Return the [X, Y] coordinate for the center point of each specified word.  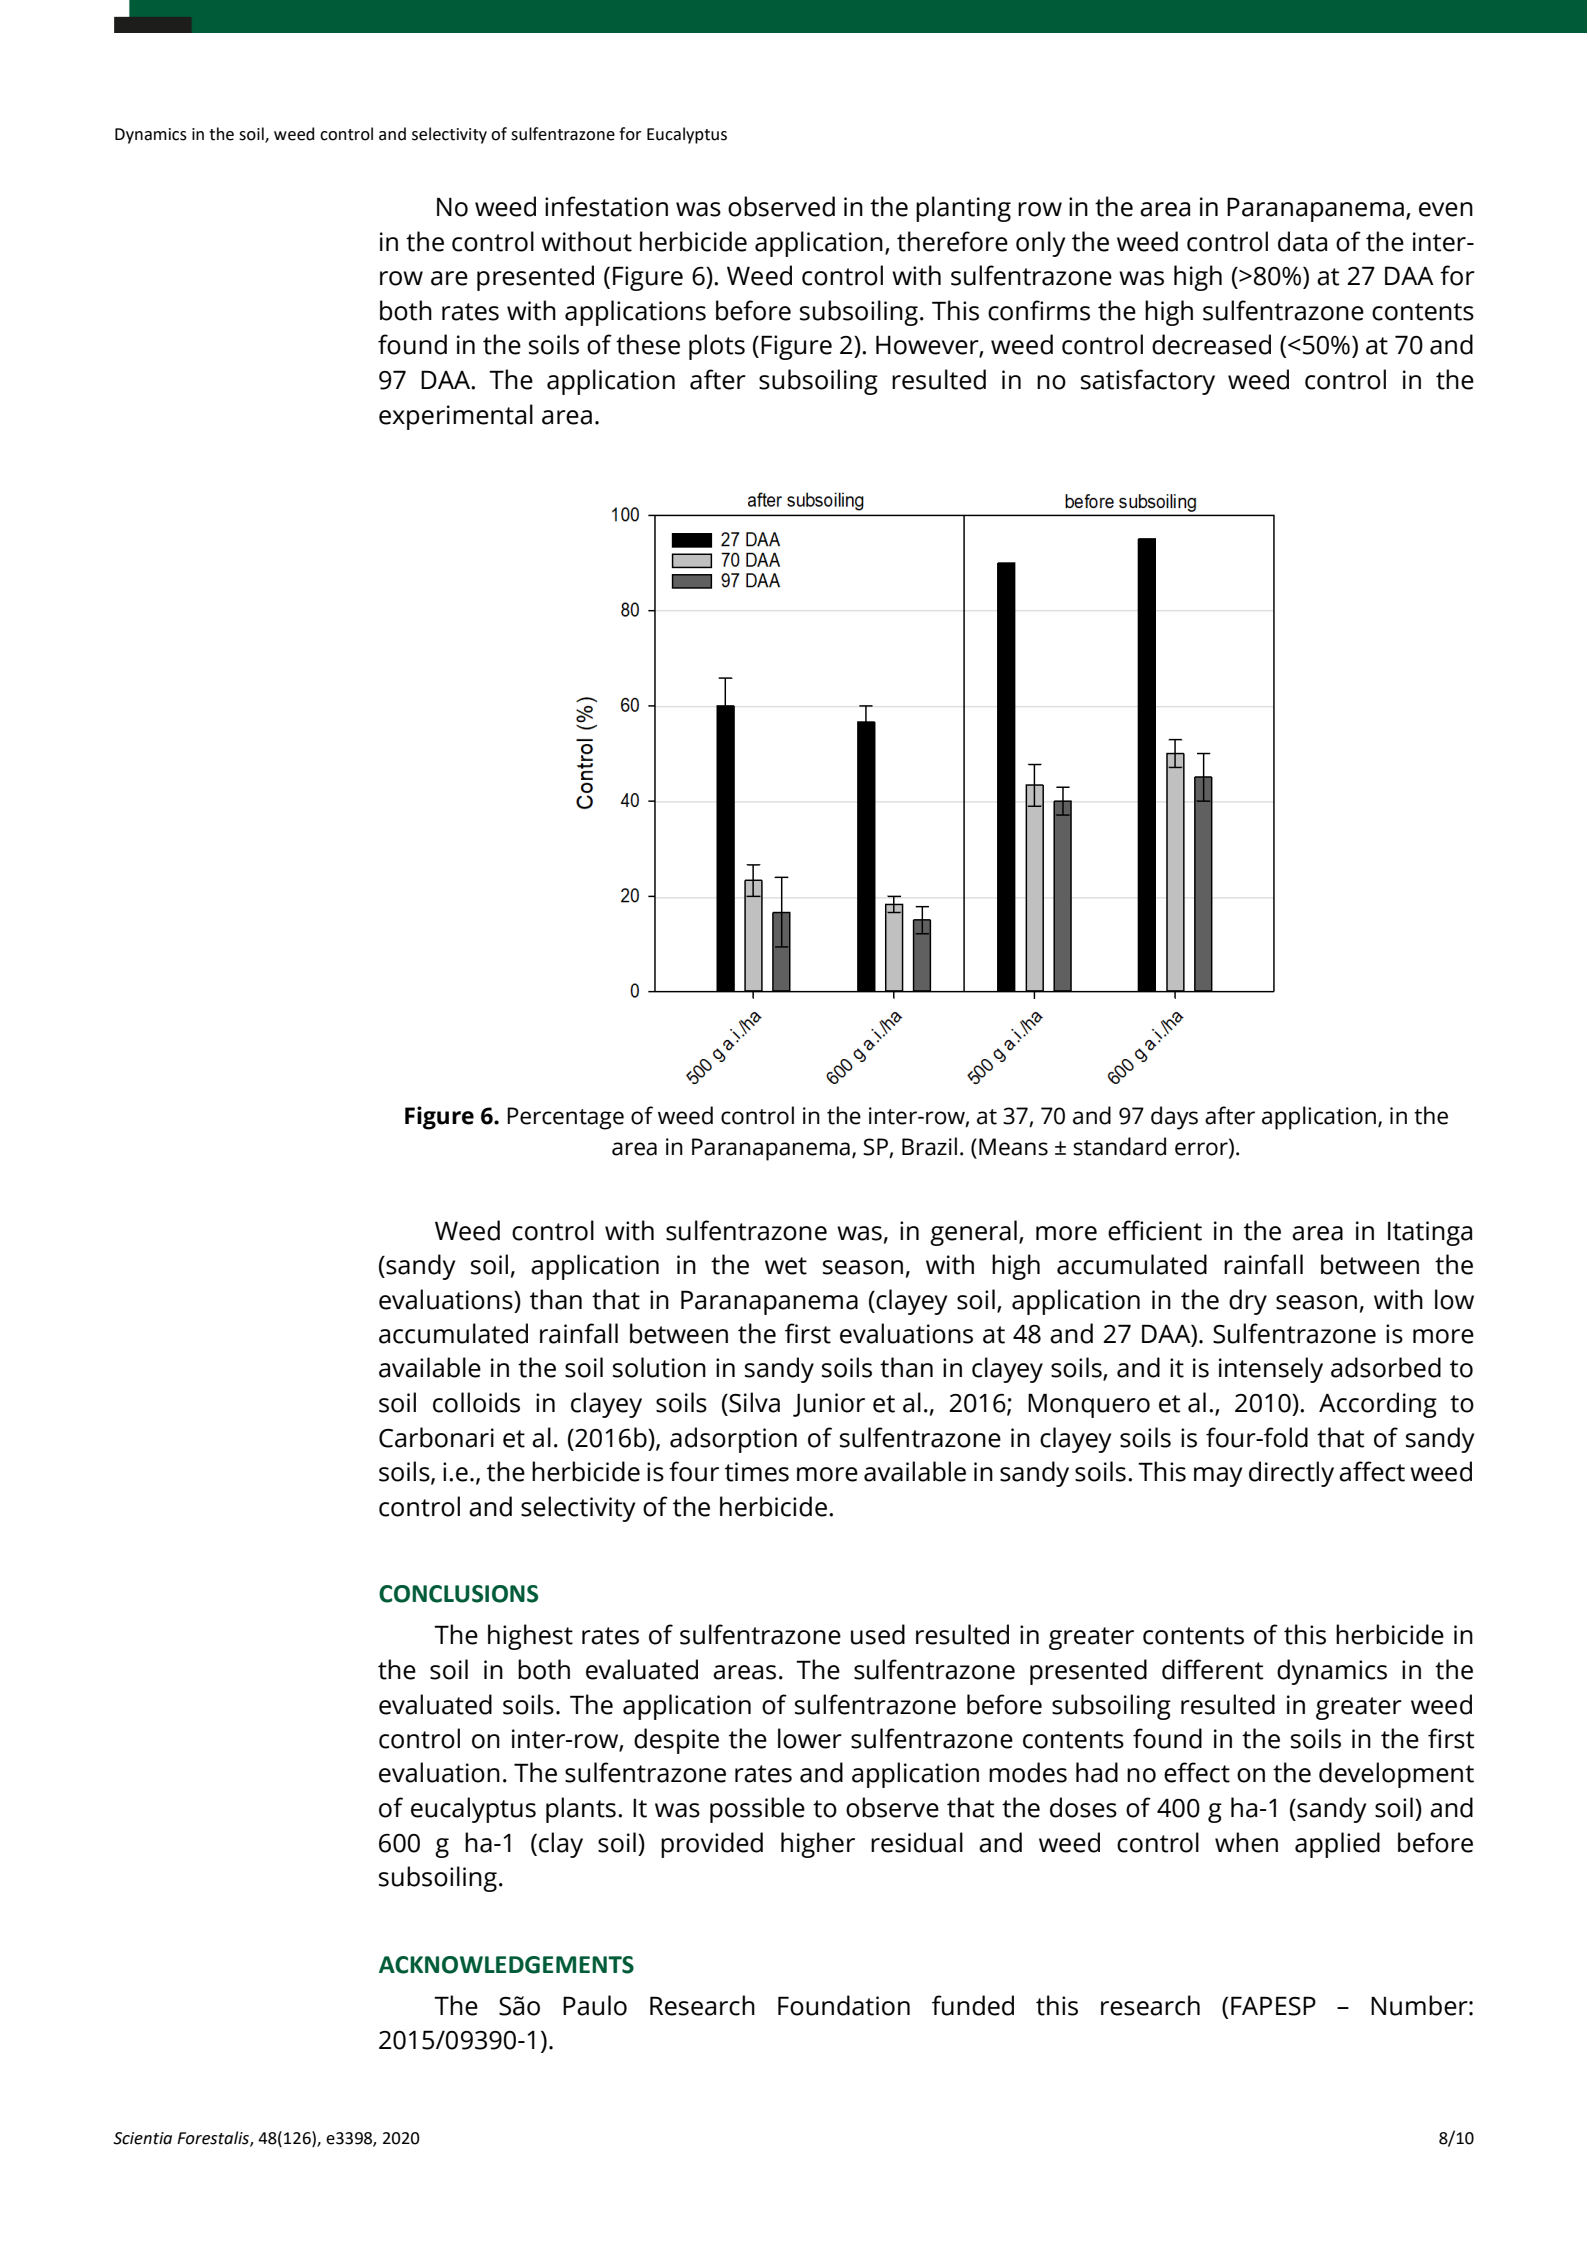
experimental [456, 417]
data [1302, 241]
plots [717, 347]
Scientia [142, 2138]
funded [973, 2005]
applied [1337, 1845]
